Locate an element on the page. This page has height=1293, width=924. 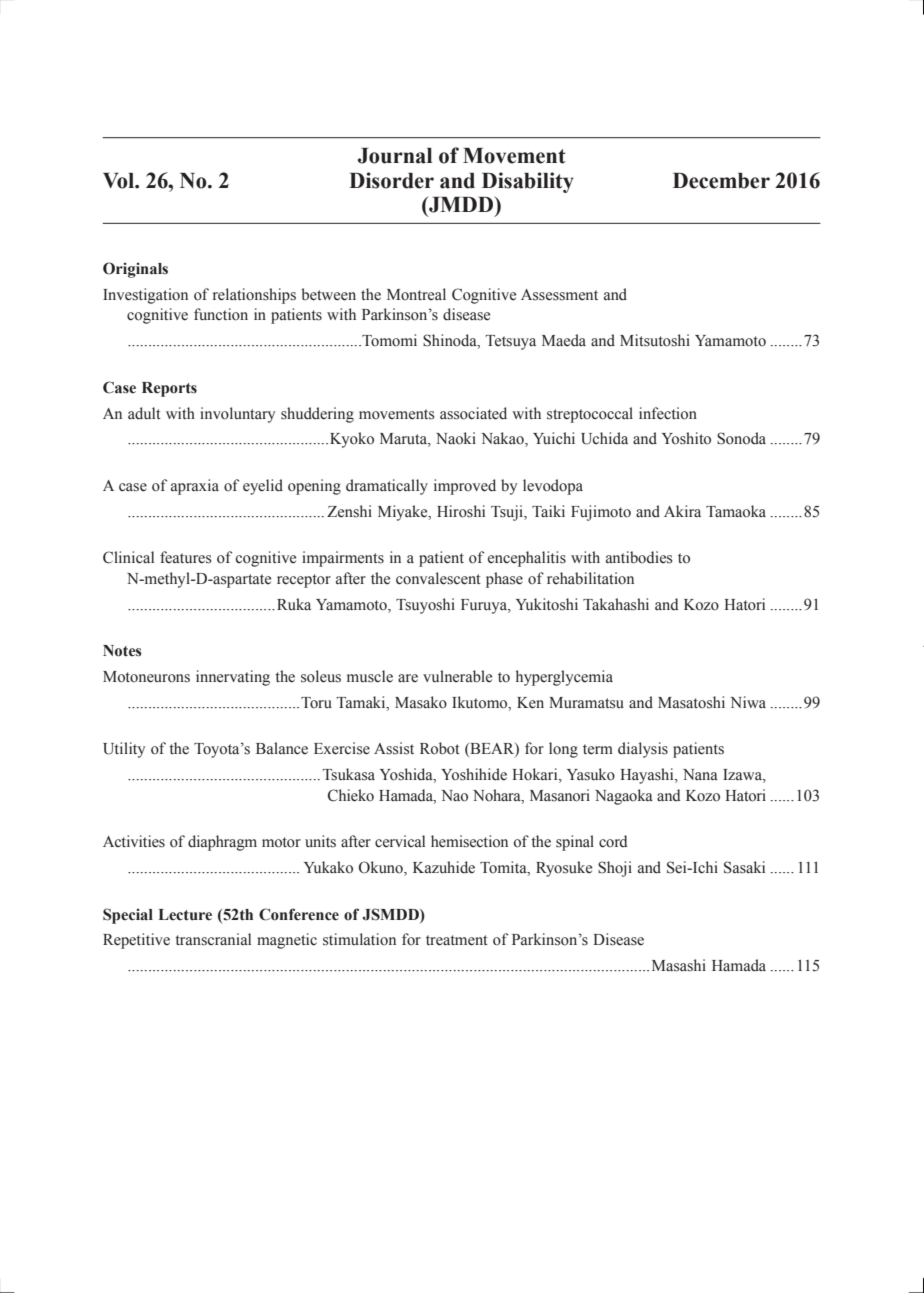
impairments is located at coordinates (343, 559).
